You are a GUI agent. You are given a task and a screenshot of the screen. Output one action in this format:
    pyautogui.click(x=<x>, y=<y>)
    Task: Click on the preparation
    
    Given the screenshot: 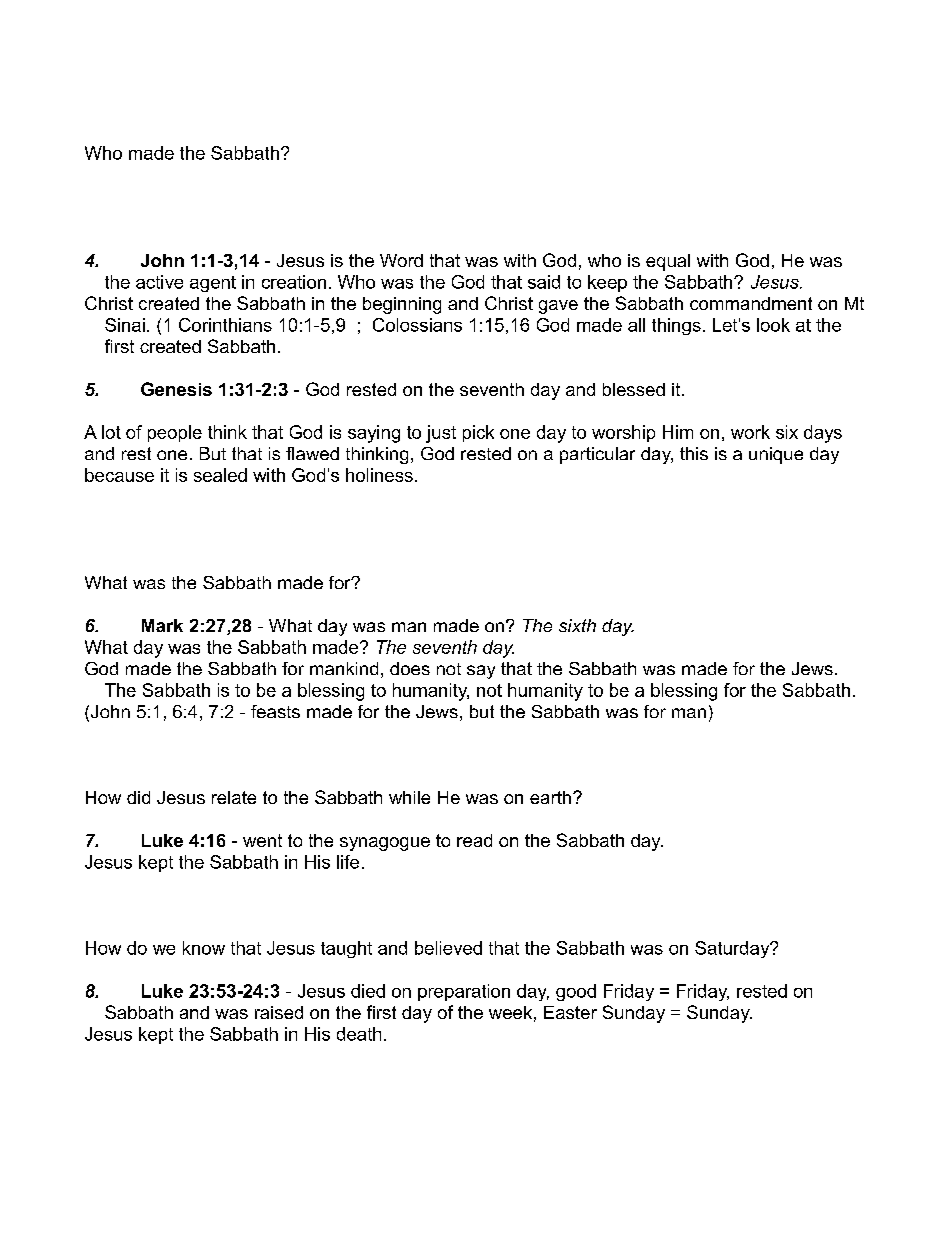 What is the action you would take?
    pyautogui.click(x=464, y=992)
